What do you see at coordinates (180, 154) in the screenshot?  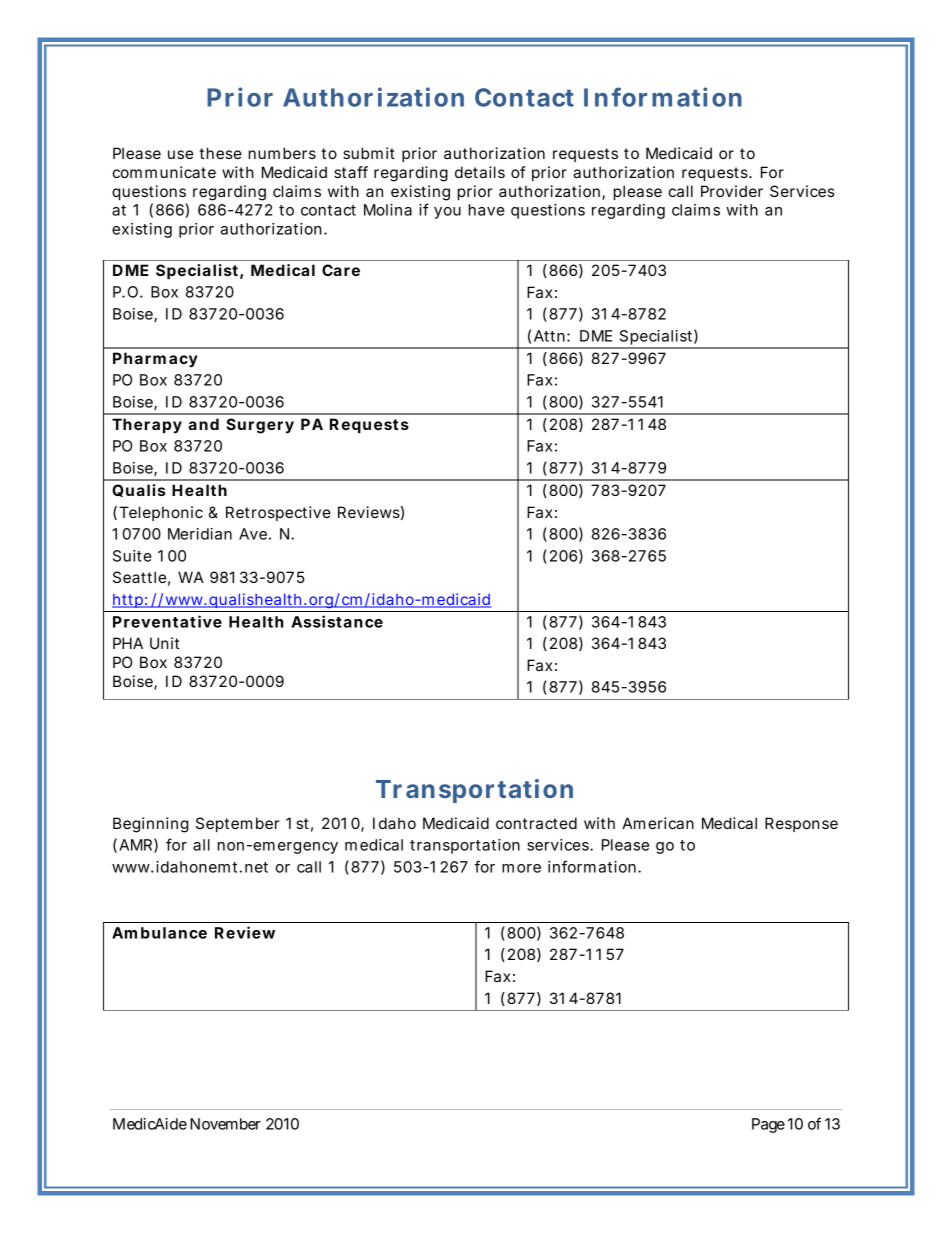 I see `use` at bounding box center [180, 154].
